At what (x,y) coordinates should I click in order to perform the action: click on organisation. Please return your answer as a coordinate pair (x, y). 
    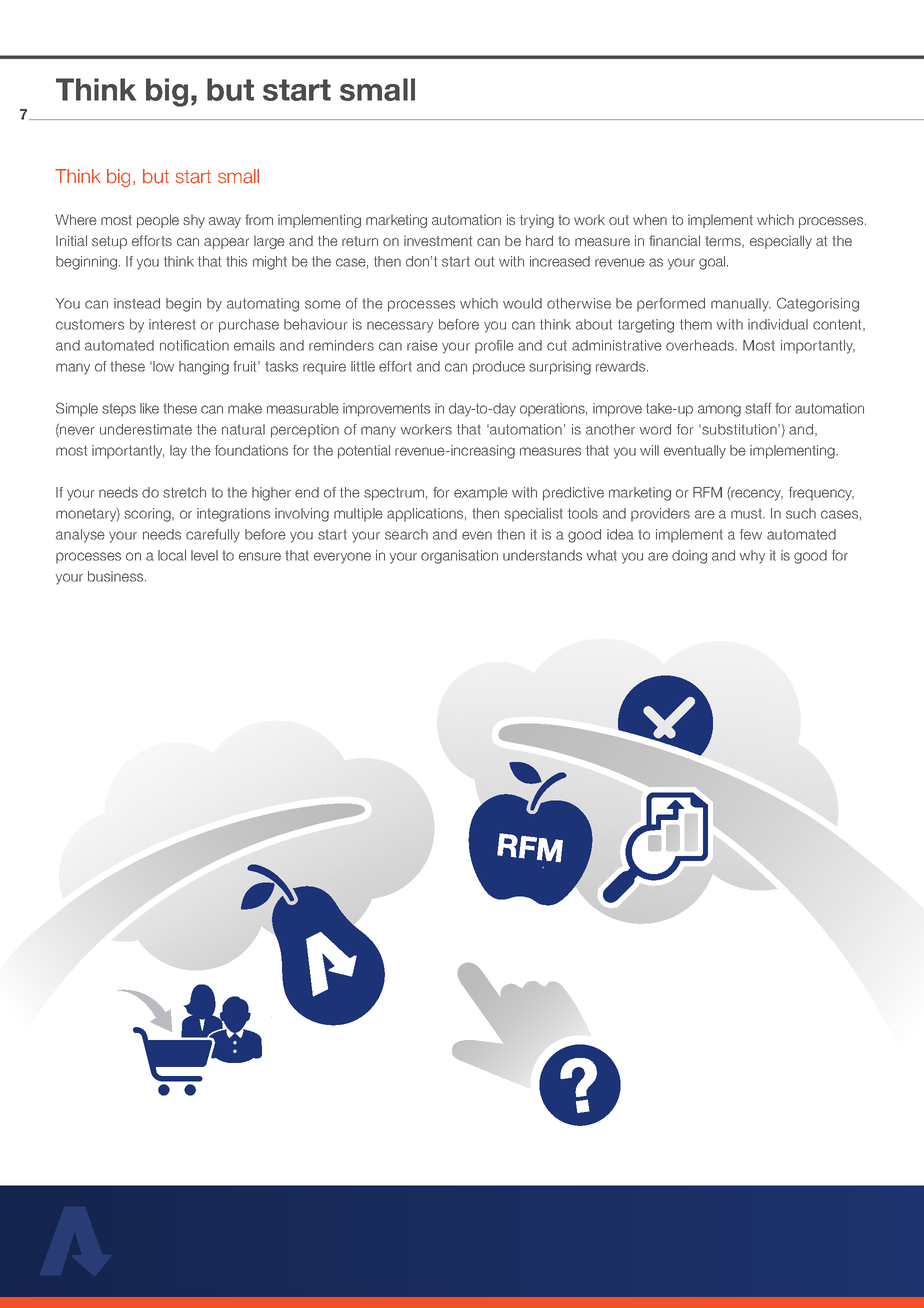
    Looking at the image, I should click on (459, 557).
